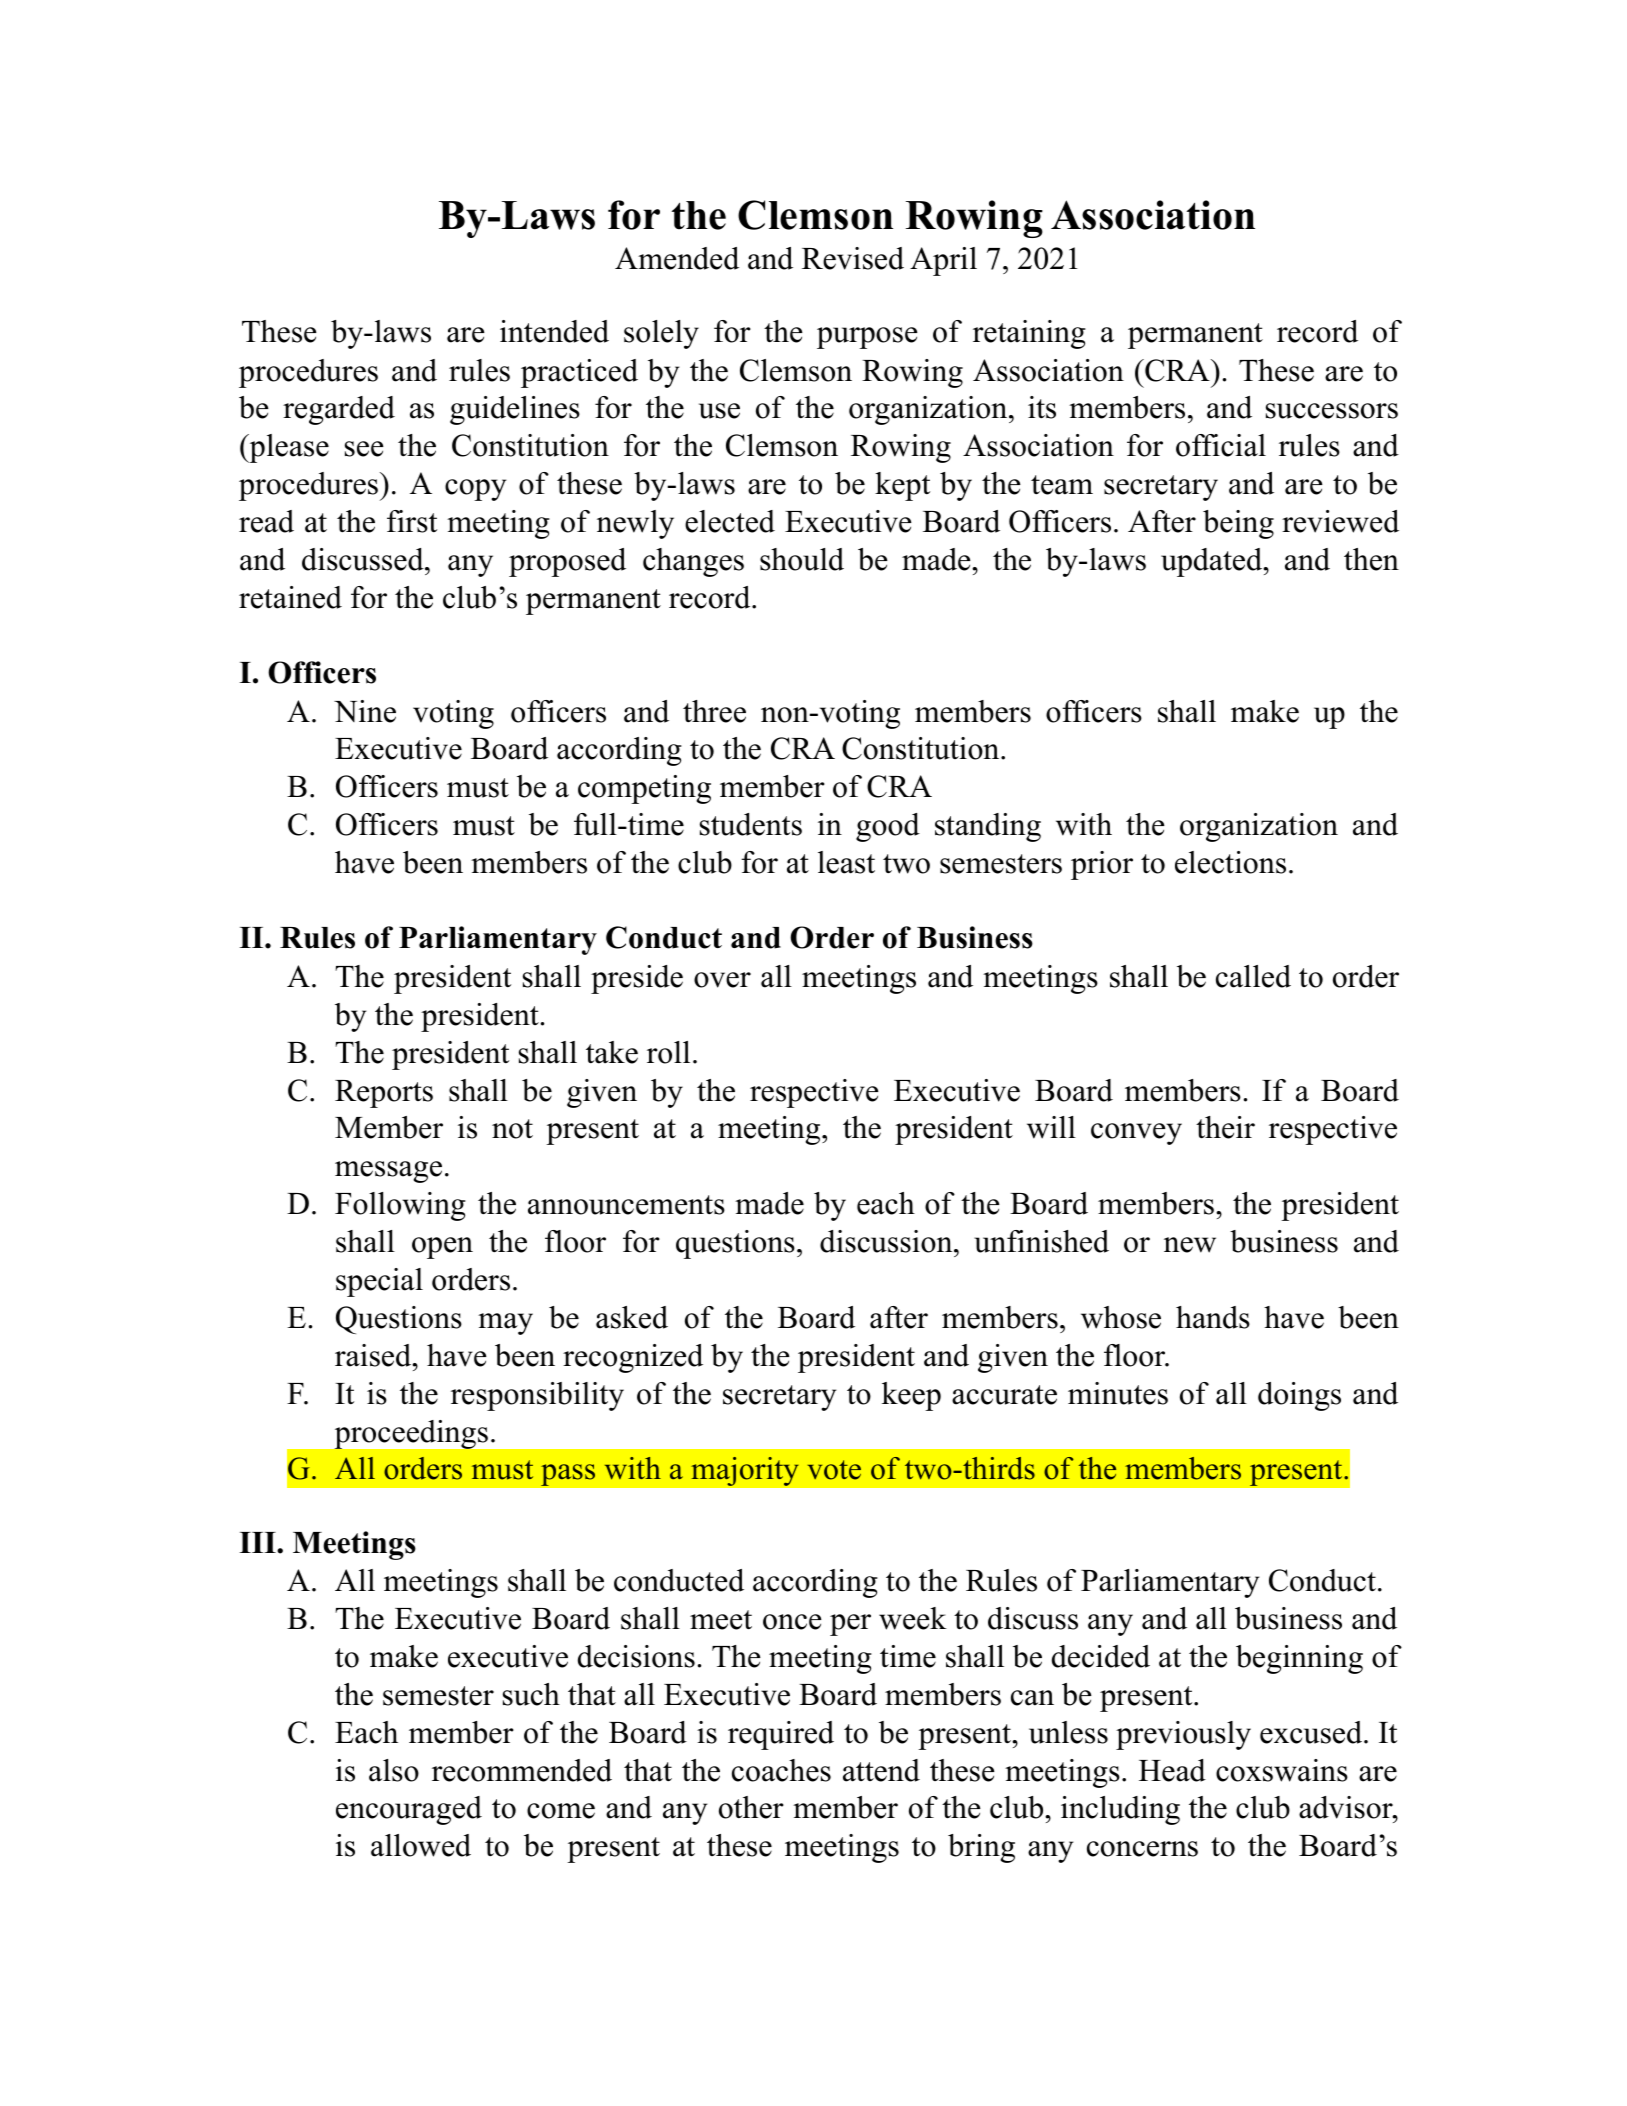  What do you see at coordinates (365, 711) in the page?
I see `Nine` at bounding box center [365, 711].
